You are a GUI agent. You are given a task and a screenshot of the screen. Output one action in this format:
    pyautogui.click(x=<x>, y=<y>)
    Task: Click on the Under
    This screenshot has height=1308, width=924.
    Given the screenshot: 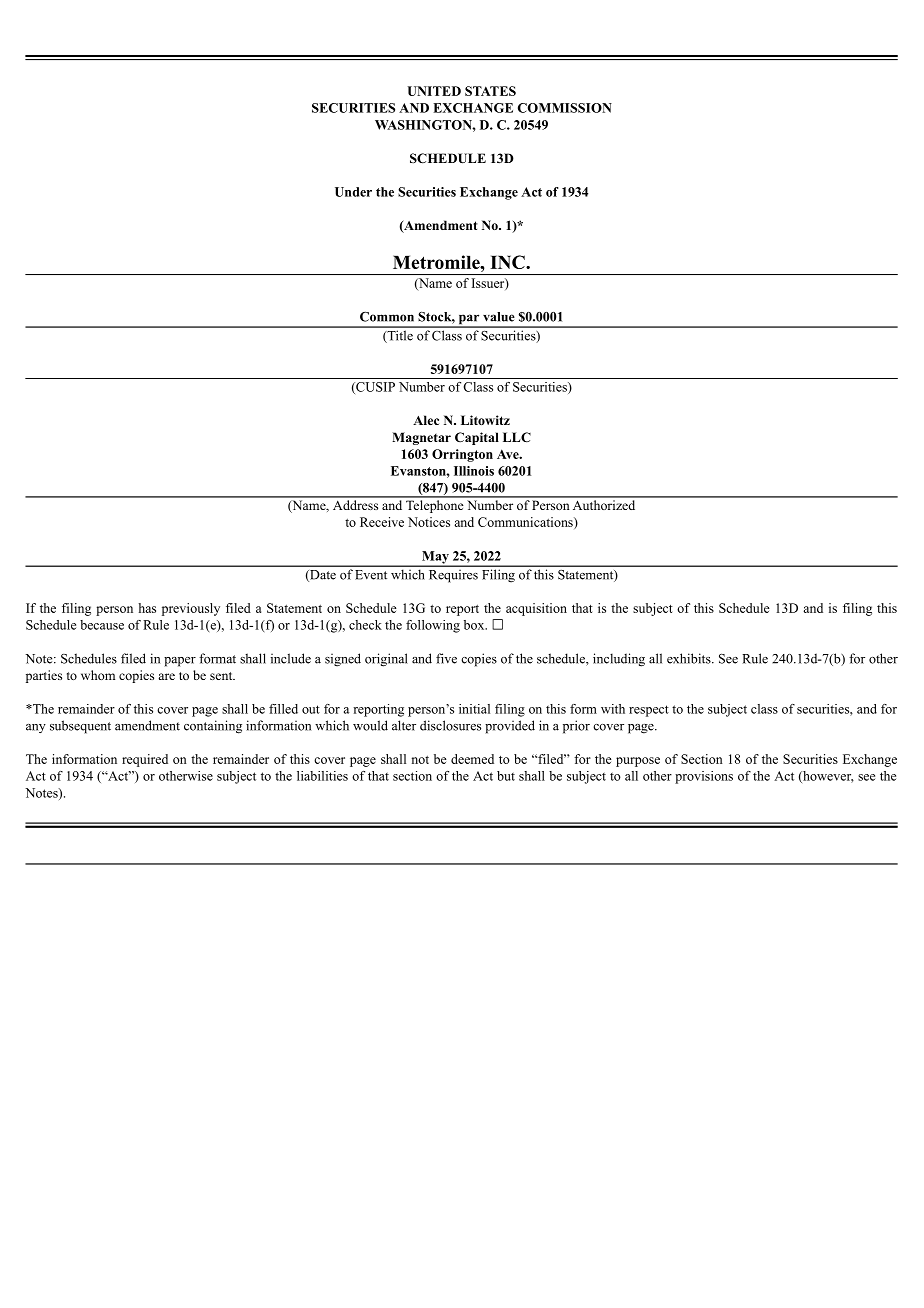 What is the action you would take?
    pyautogui.click(x=353, y=192)
